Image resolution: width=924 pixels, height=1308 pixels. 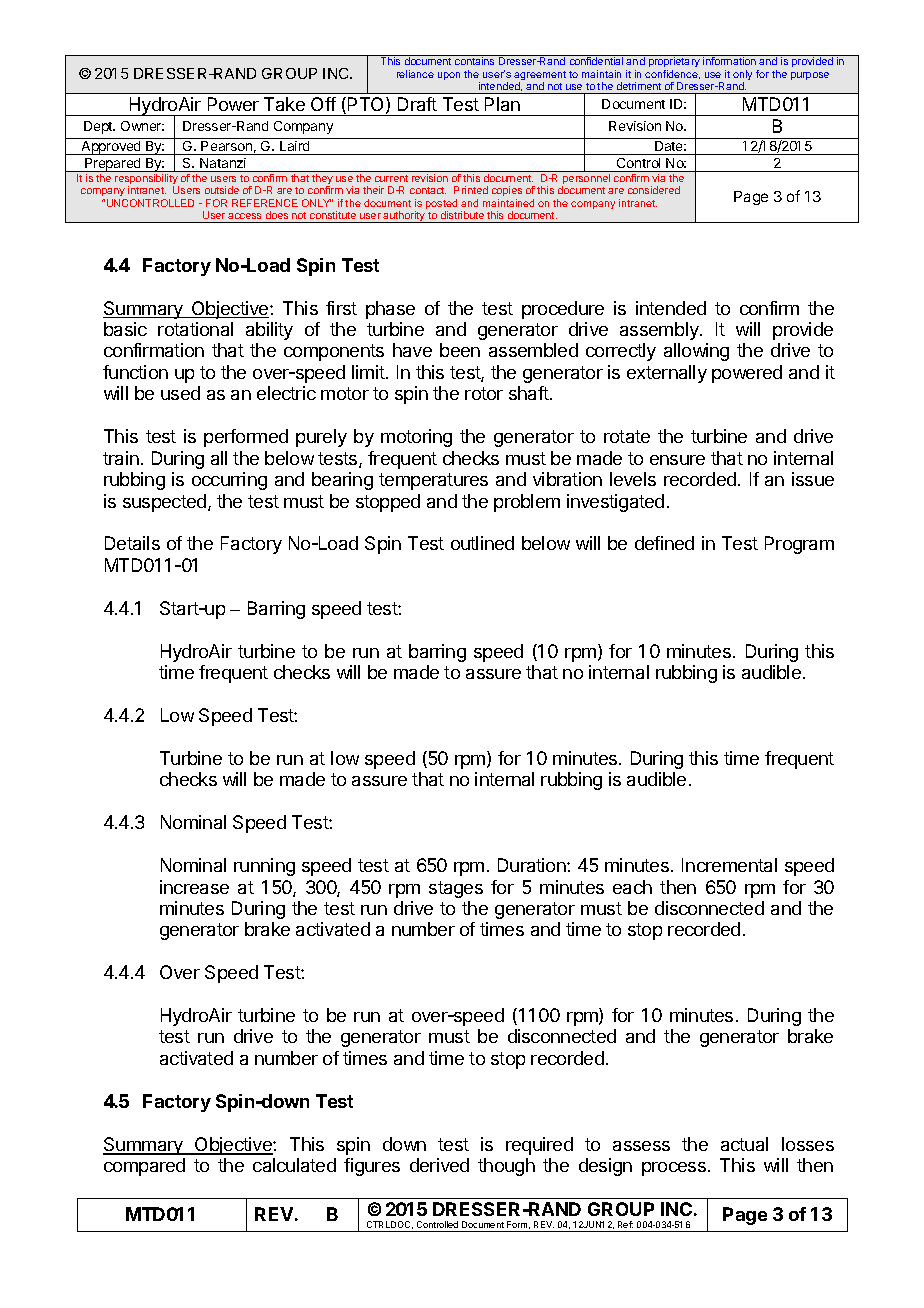 What do you see at coordinates (729, 865) in the document?
I see `Incremental` at bounding box center [729, 865].
